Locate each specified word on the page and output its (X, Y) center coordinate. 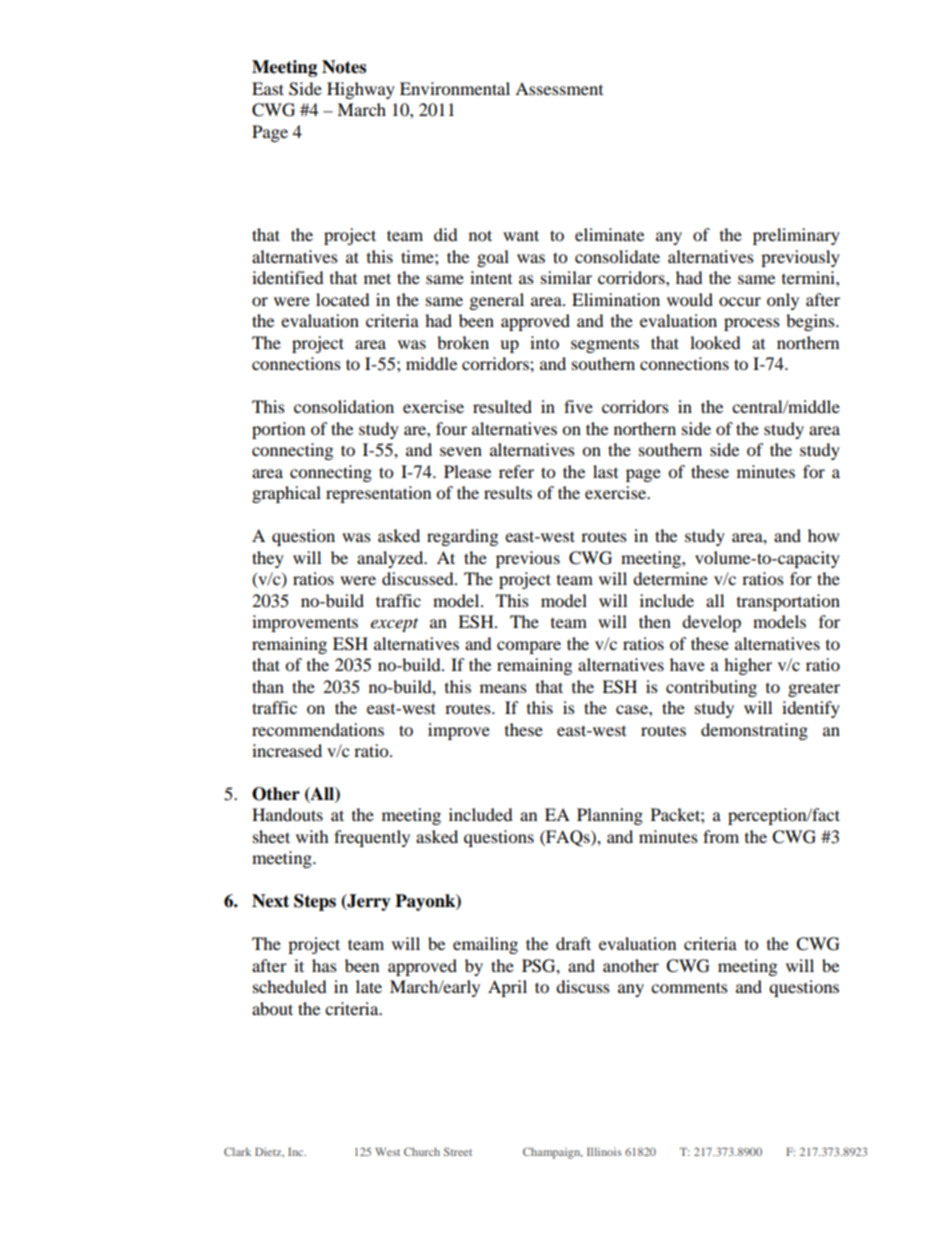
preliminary (796, 236)
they (268, 559)
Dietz (269, 1152)
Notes (344, 67)
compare (529, 647)
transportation (788, 602)
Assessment (559, 88)
